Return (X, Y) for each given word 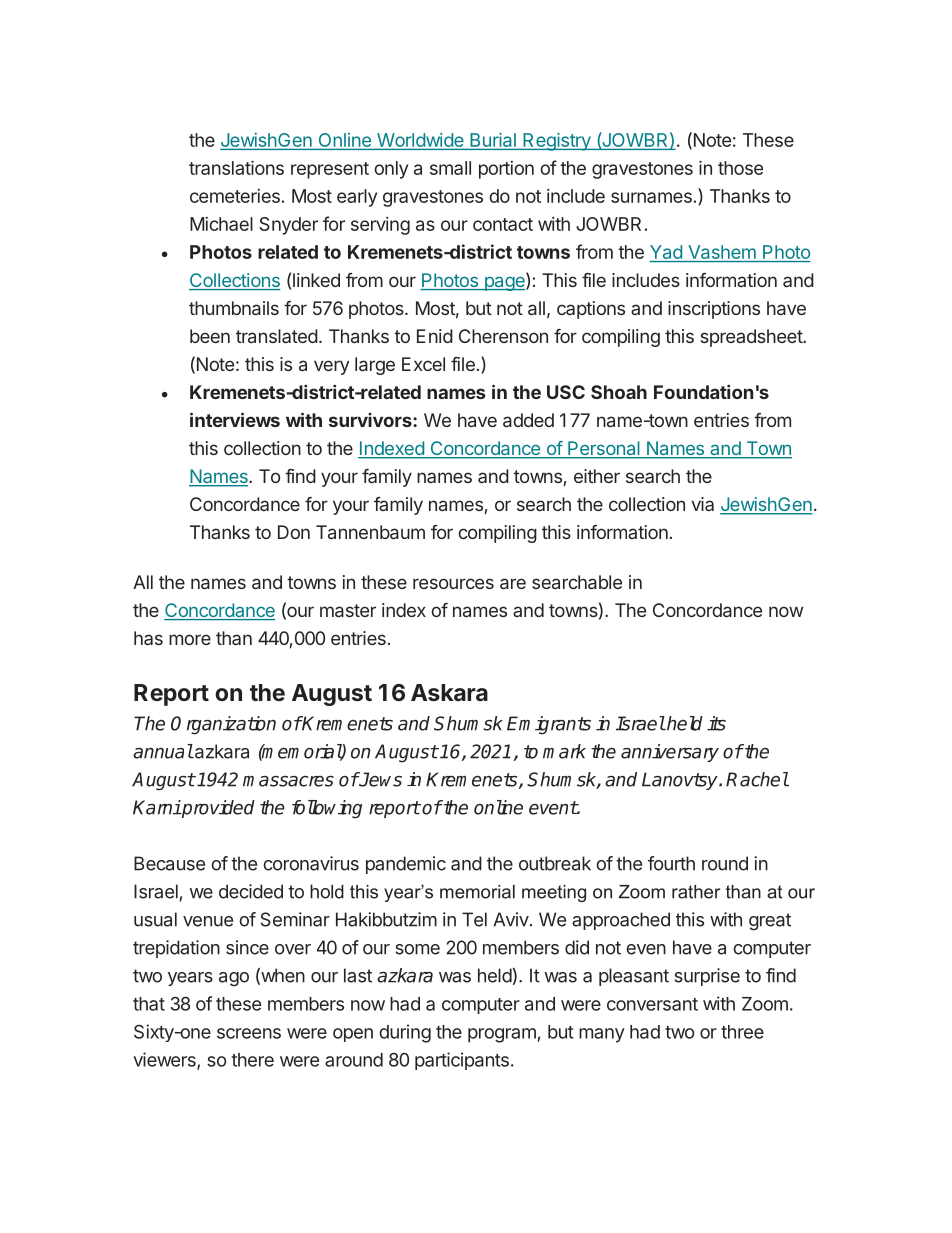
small (450, 168)
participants (462, 1061)
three (742, 1032)
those (740, 168)
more (190, 639)
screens (249, 1033)
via (702, 504)
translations (236, 168)
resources (453, 583)
